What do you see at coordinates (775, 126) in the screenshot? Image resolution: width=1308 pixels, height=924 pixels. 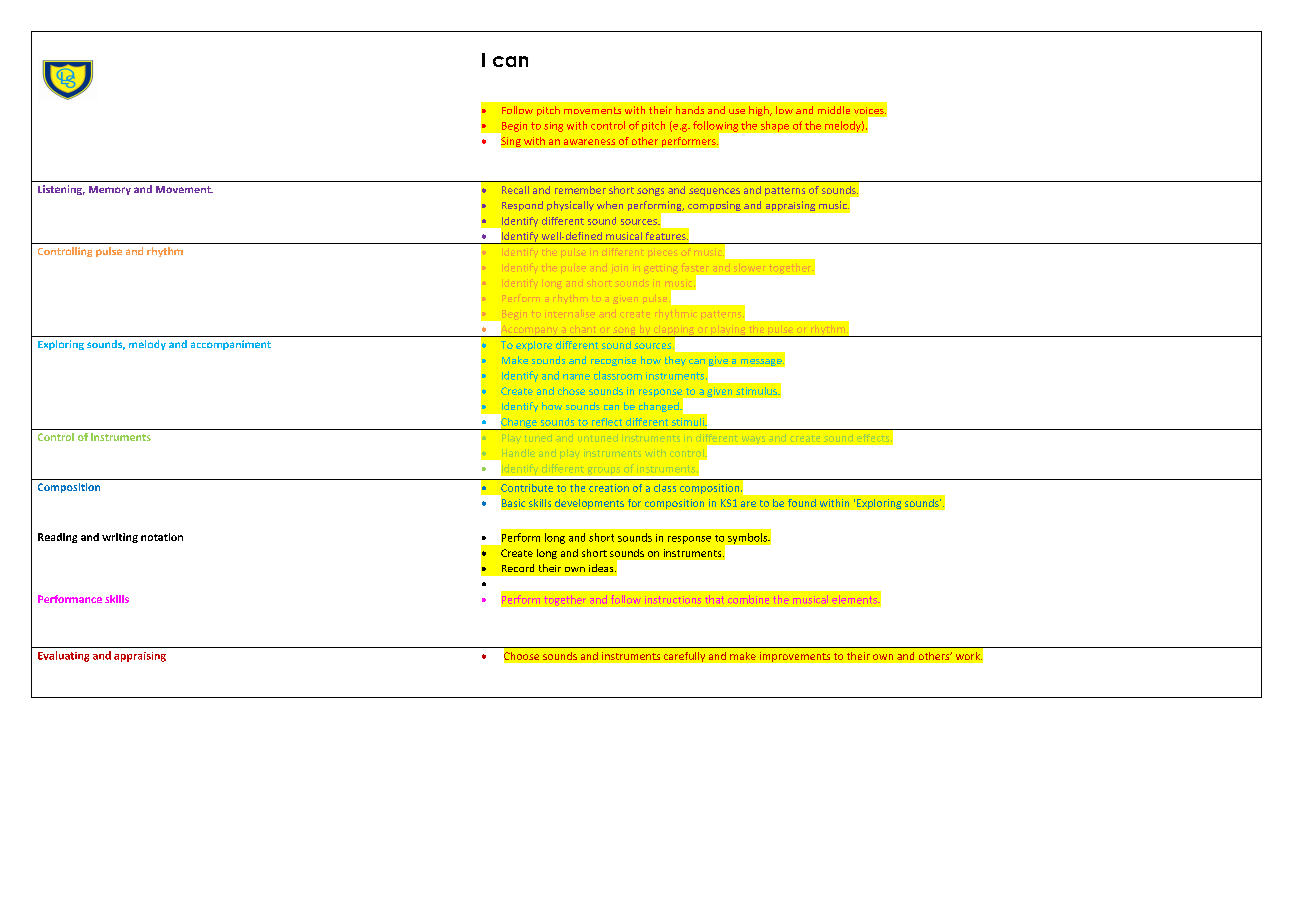 I see `shape` at bounding box center [775, 126].
